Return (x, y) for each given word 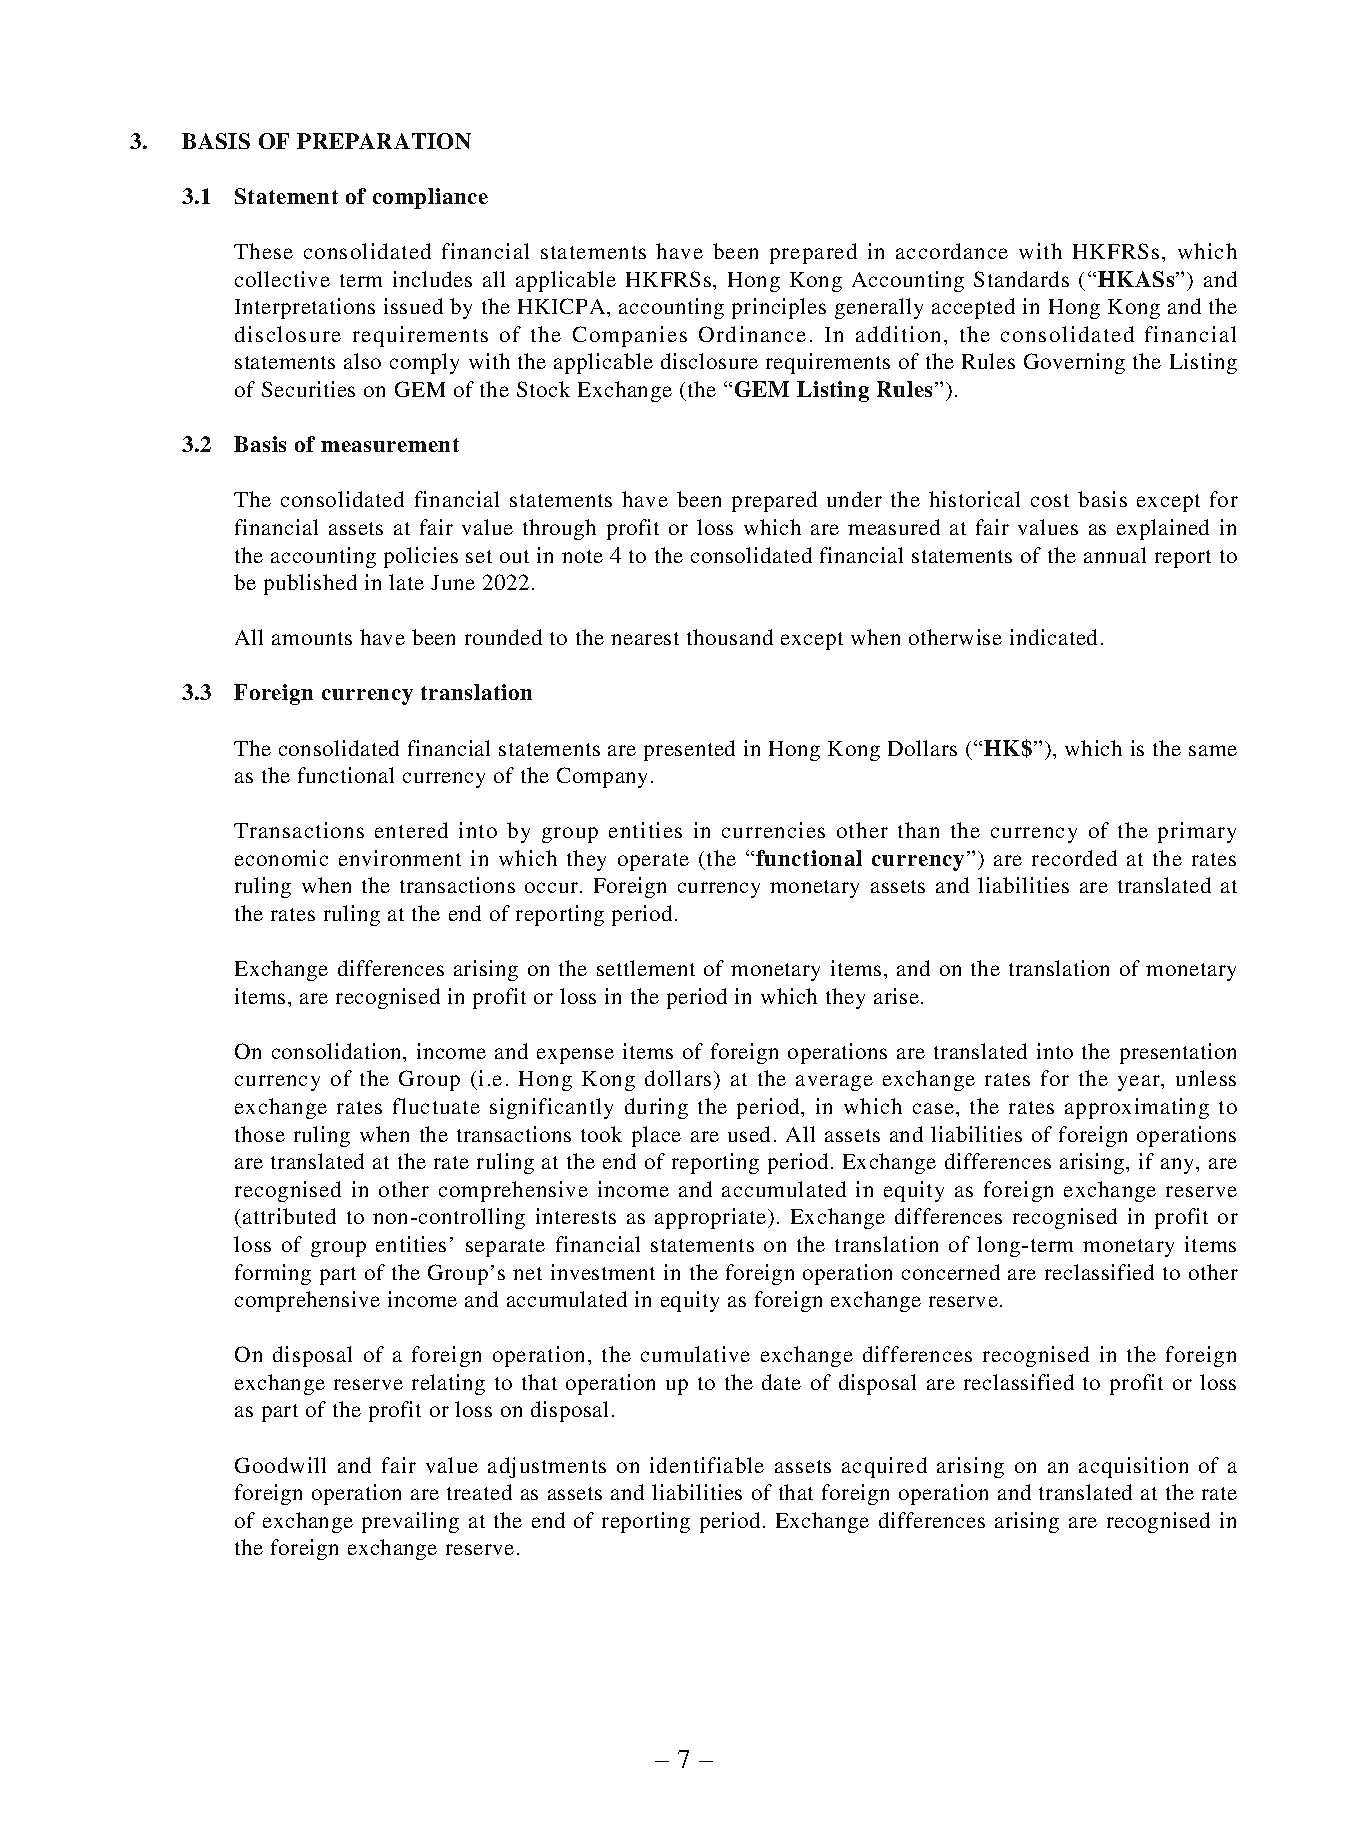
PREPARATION (384, 141)
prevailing (410, 1522)
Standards (1021, 279)
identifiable (707, 1465)
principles (779, 308)
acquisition (1133, 1467)
